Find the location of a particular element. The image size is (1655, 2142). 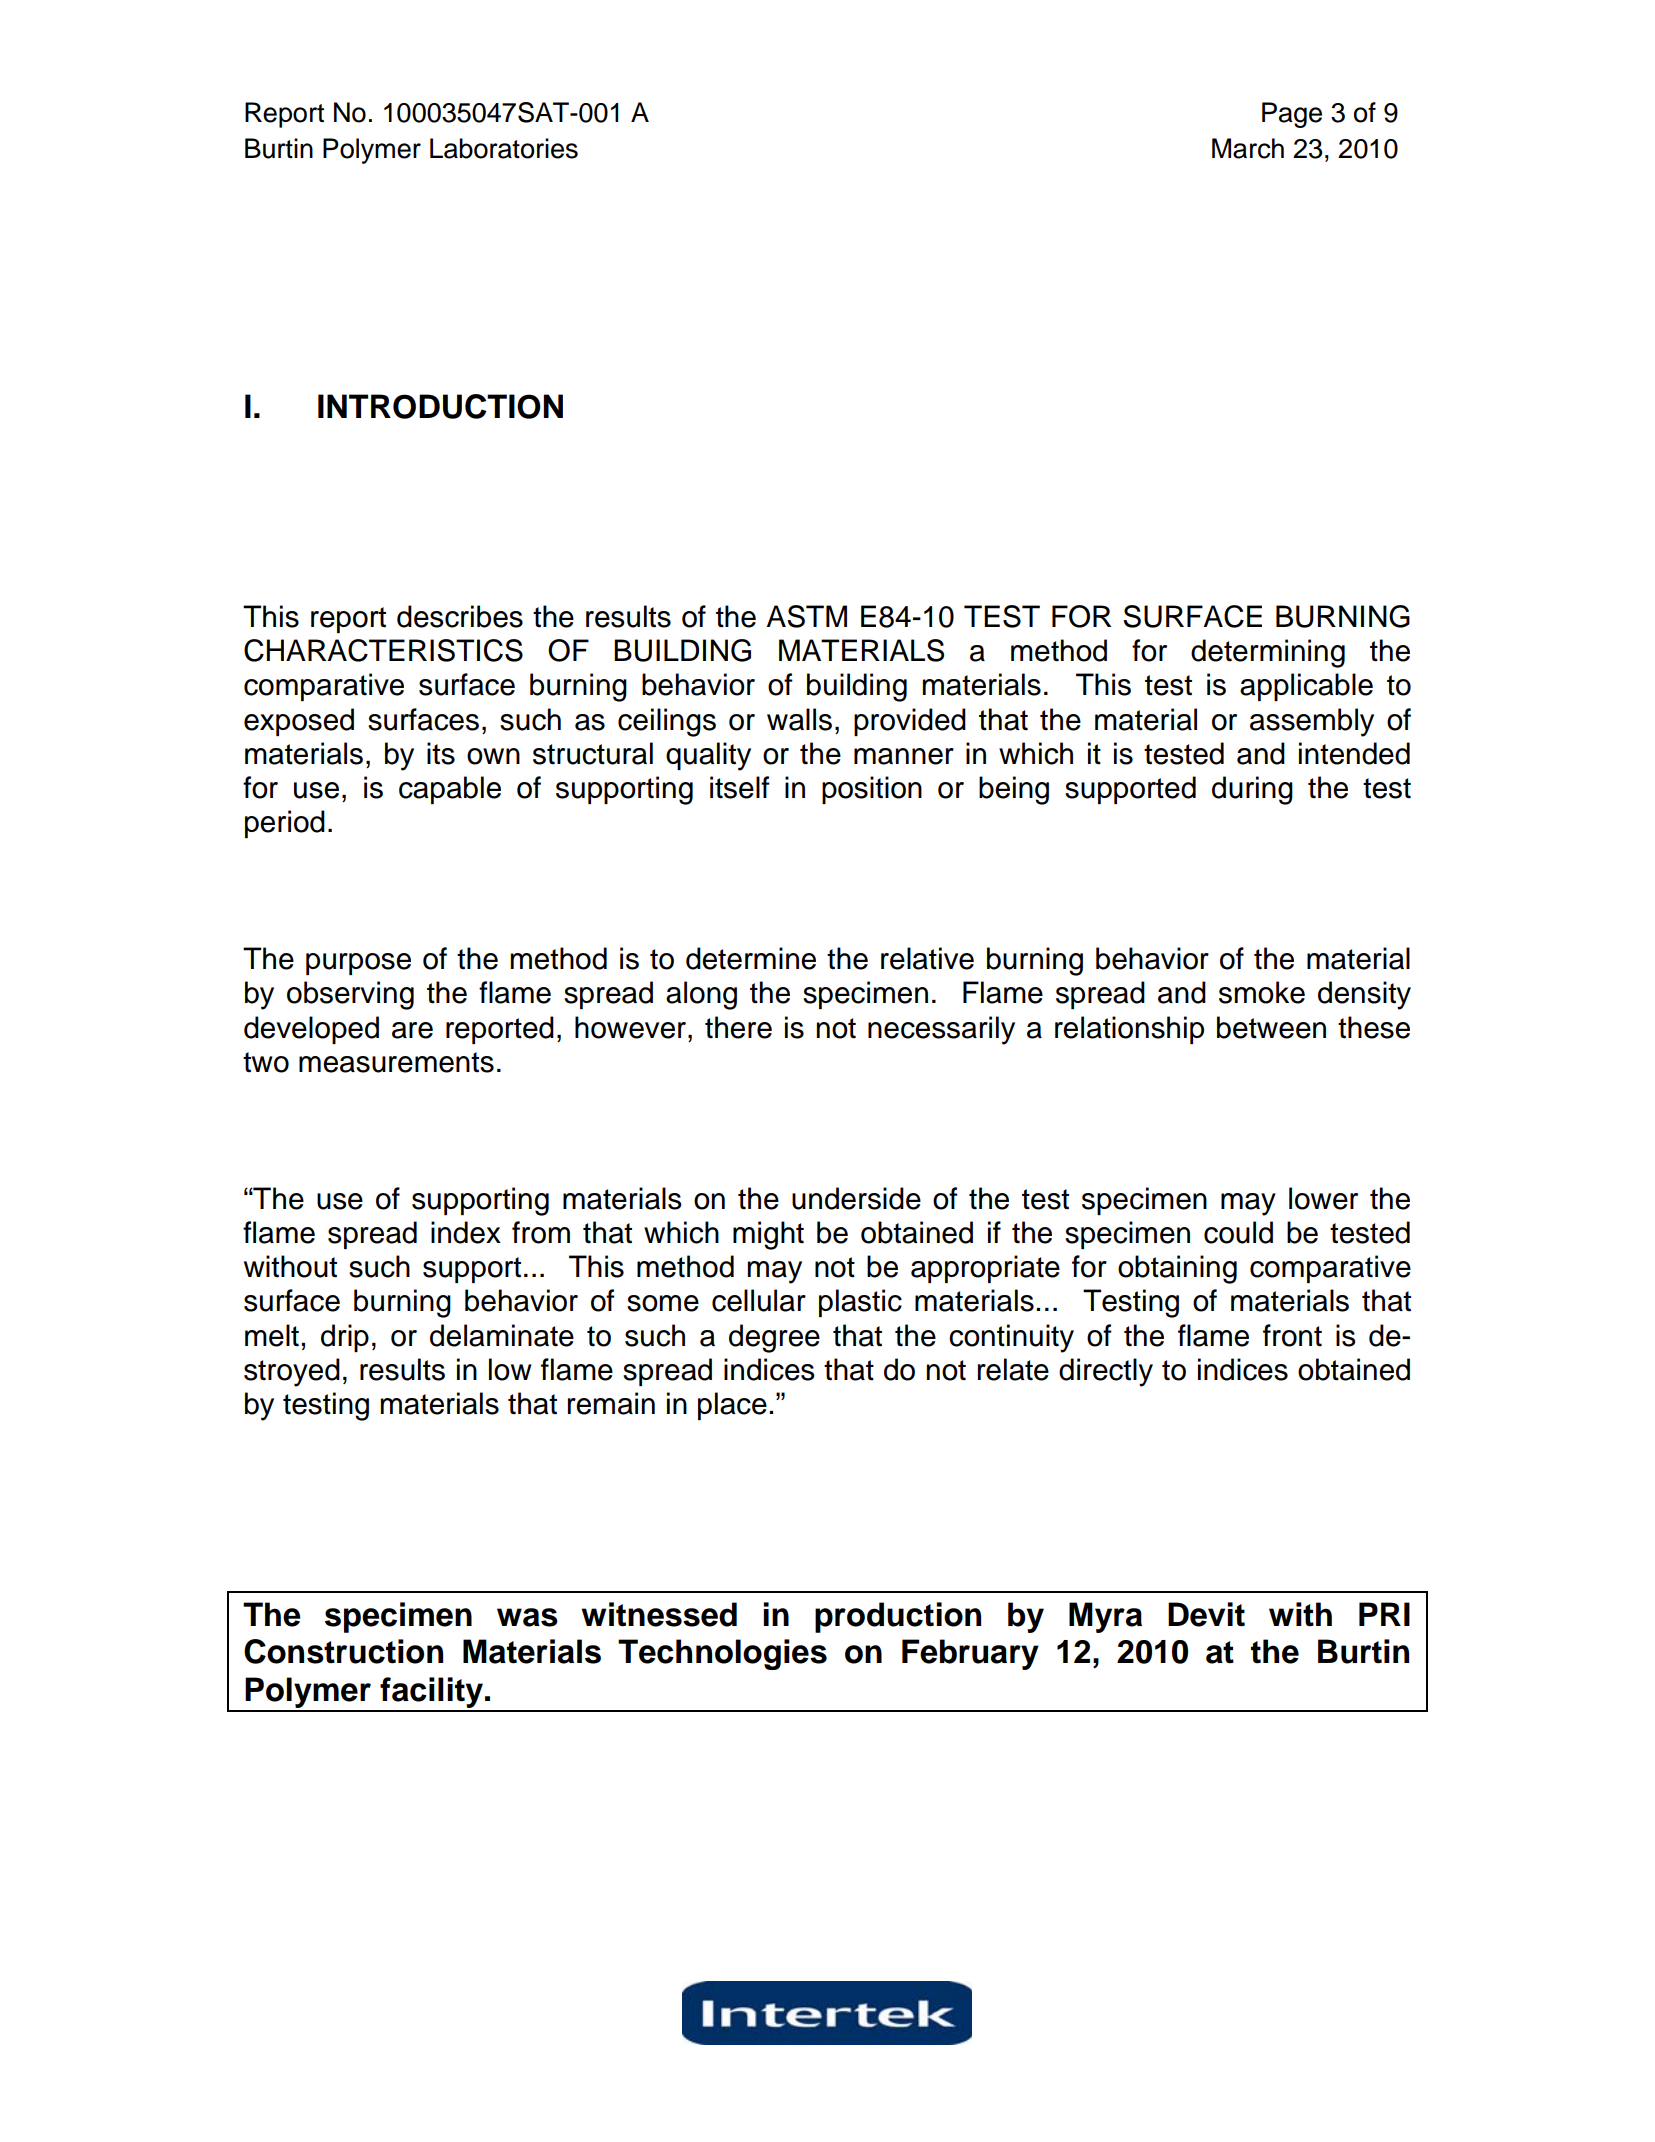

Laboratories is located at coordinates (504, 148).
